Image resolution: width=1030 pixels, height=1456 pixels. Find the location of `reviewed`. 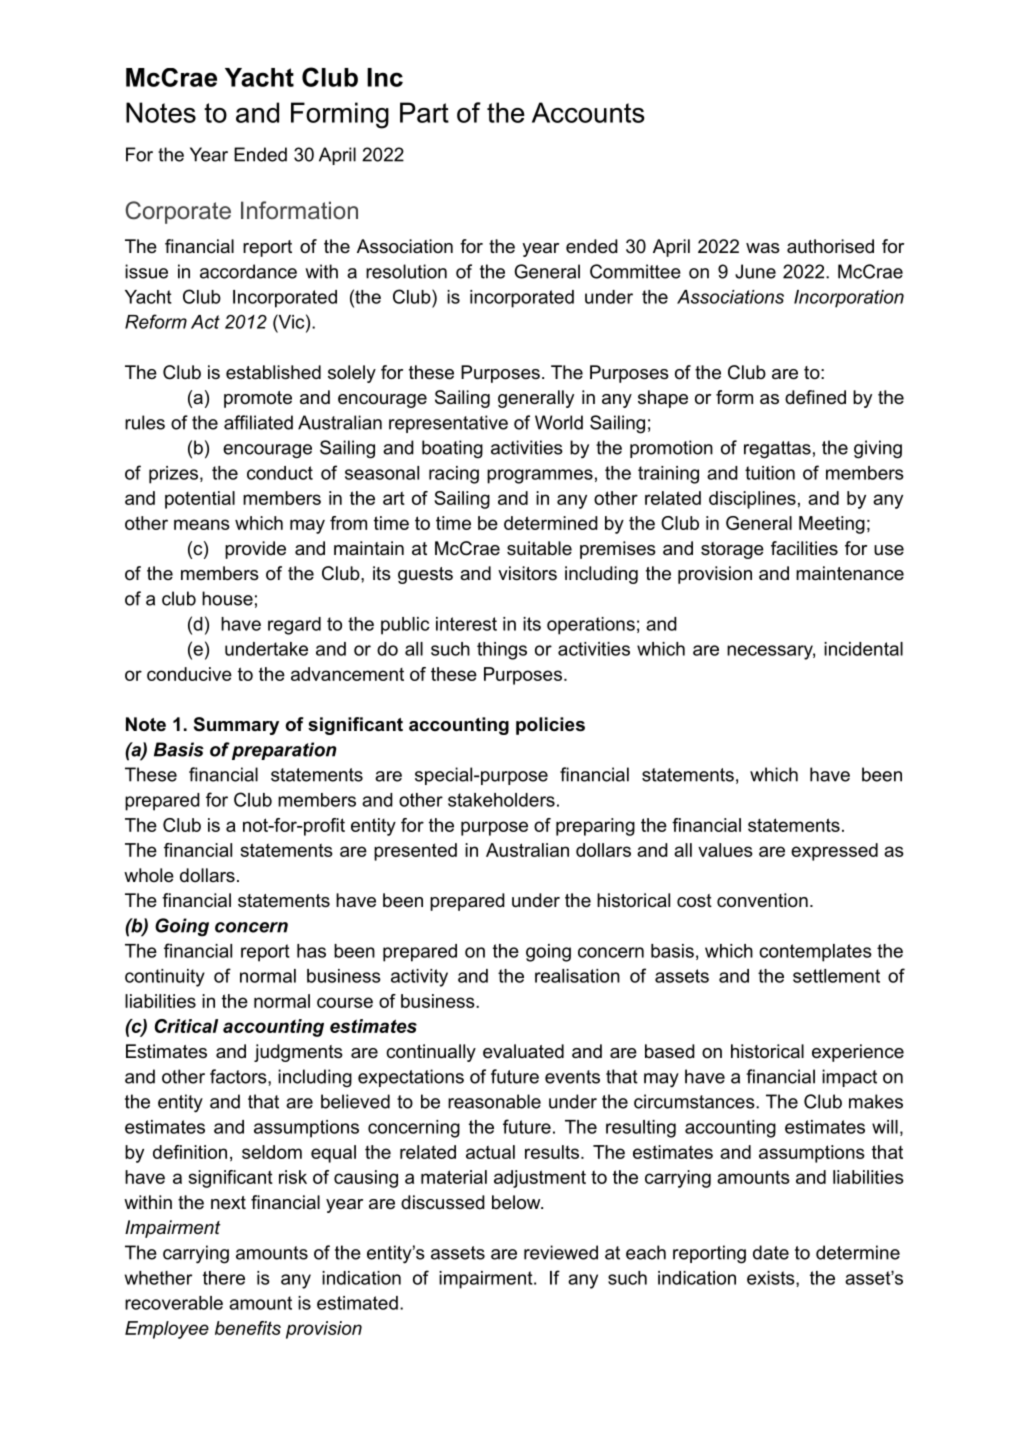

reviewed is located at coordinates (561, 1252).
